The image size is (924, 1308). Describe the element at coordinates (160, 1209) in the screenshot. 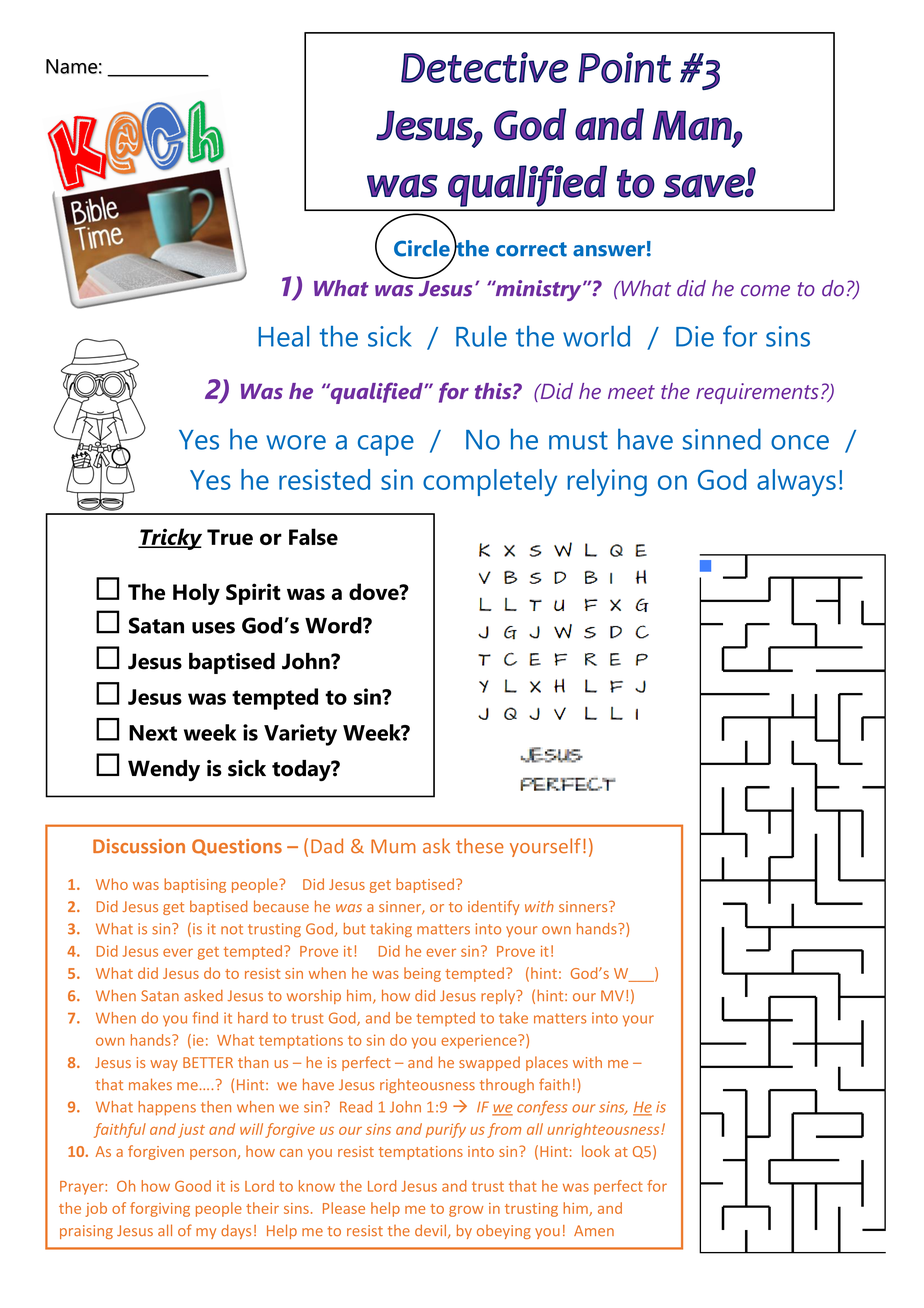

I see `forgiving` at that location.
